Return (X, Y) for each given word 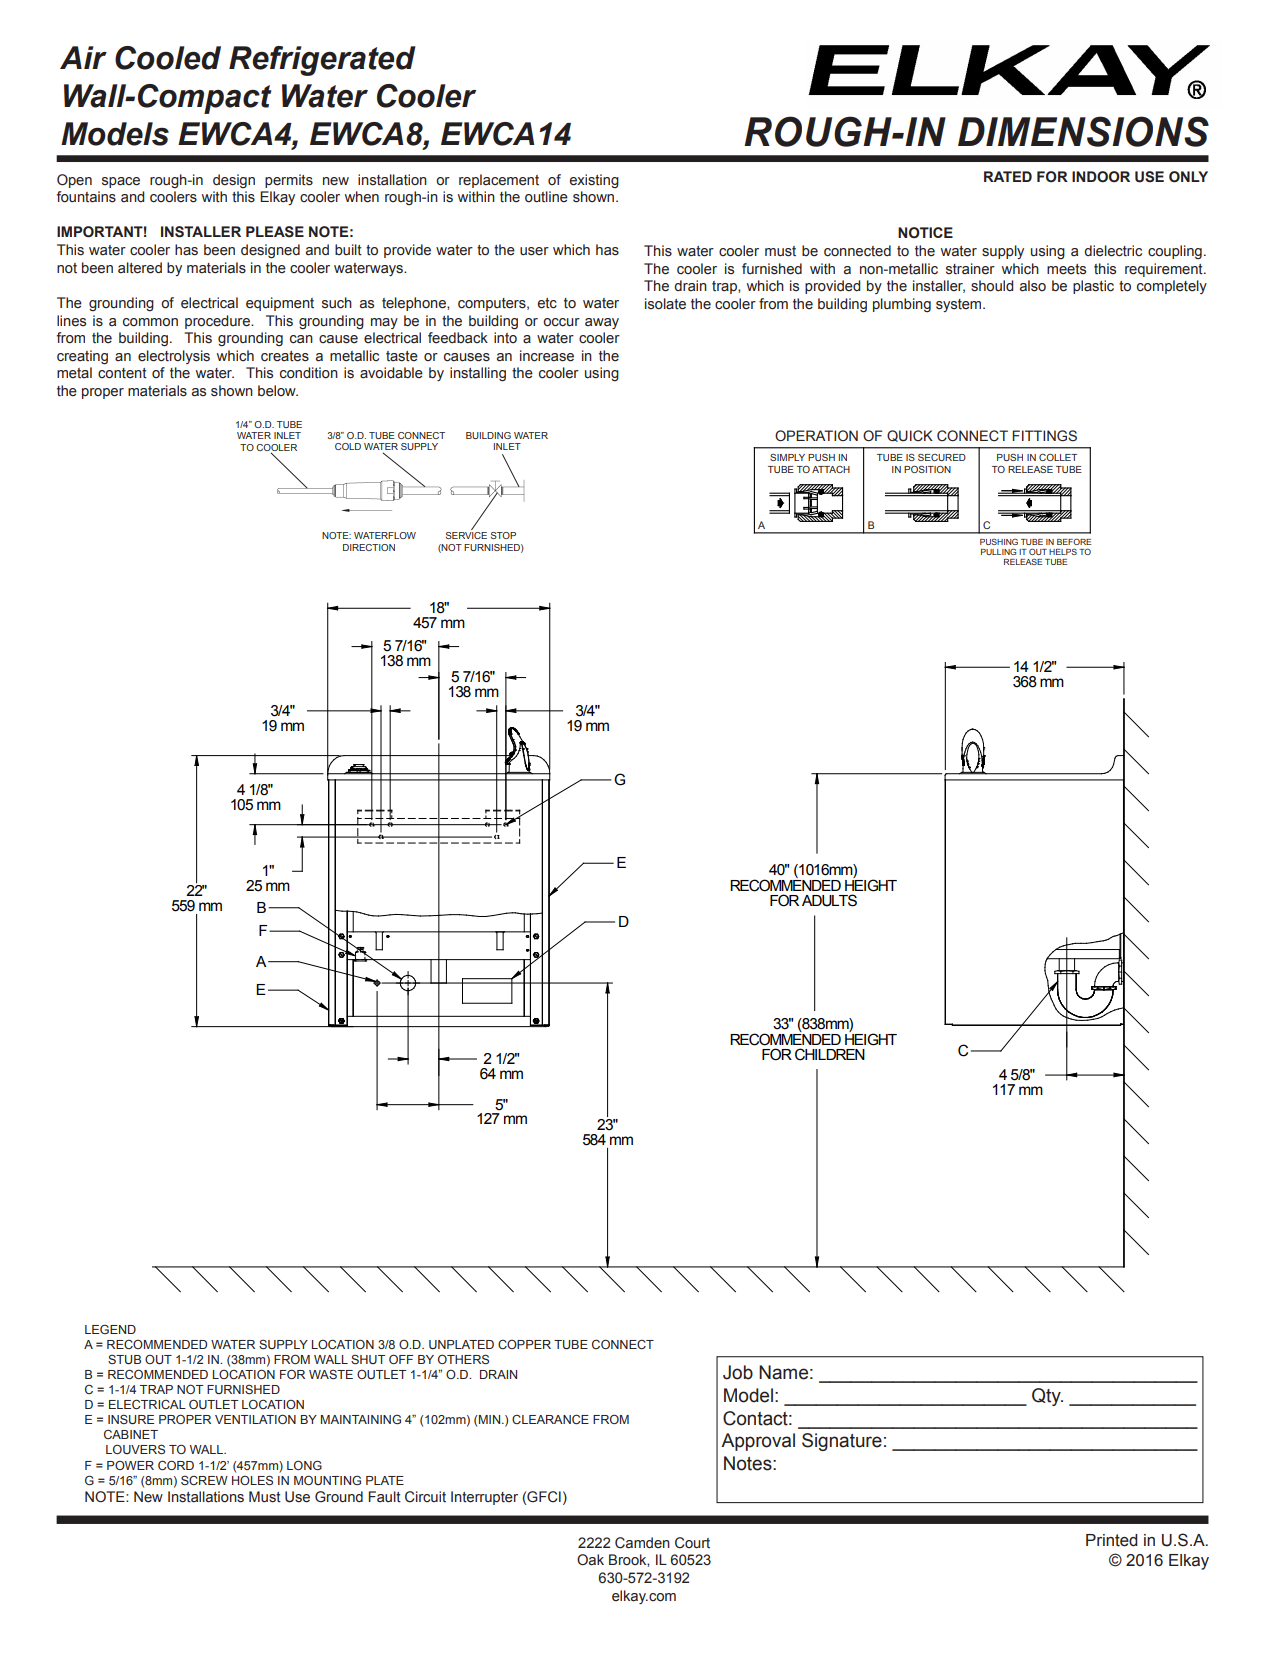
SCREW (204, 1480)
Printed (1112, 1540)
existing (594, 181)
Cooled (168, 58)
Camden (642, 1543)
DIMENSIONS (1083, 131)
